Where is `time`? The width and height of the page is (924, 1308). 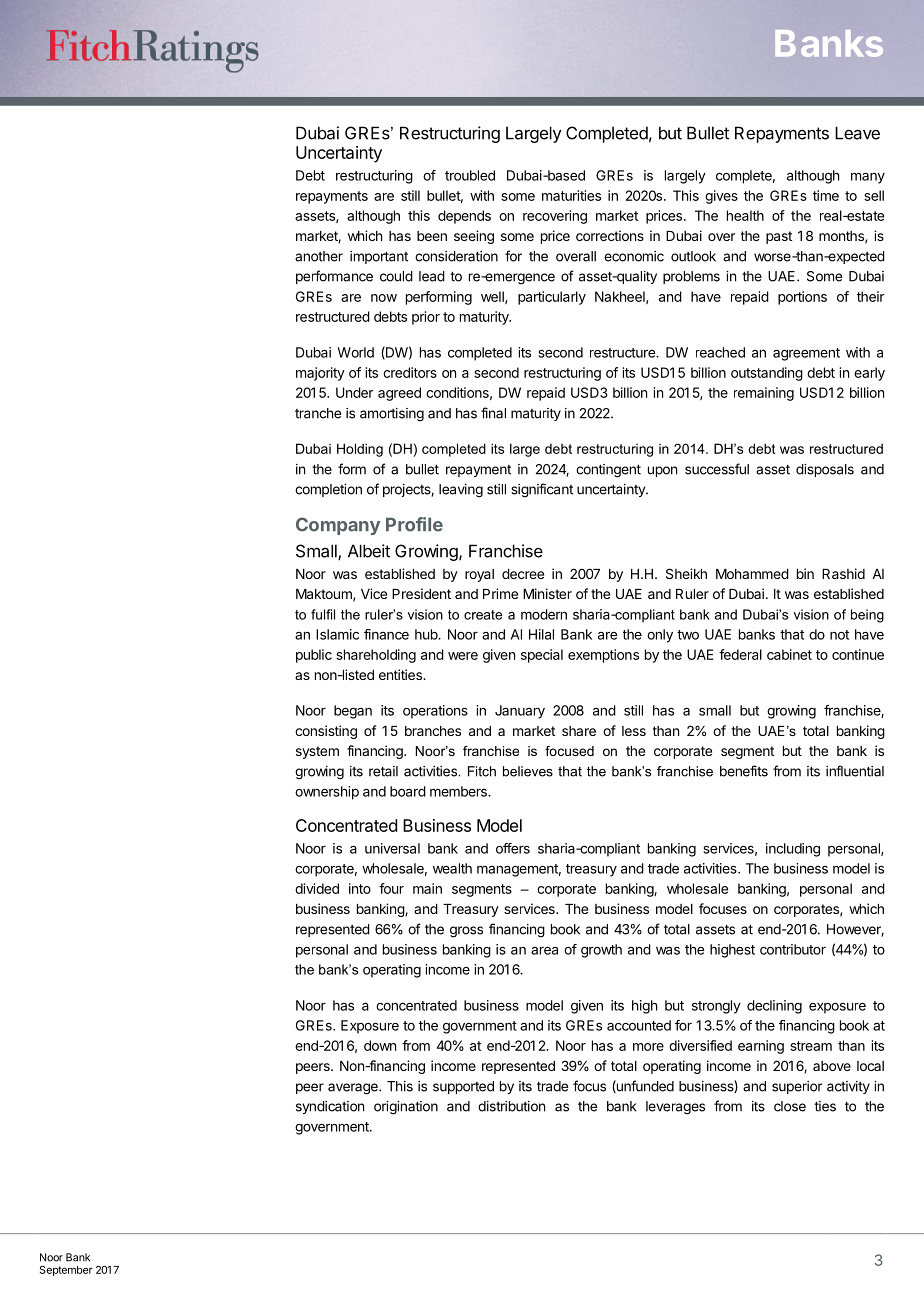
time is located at coordinates (826, 195).
